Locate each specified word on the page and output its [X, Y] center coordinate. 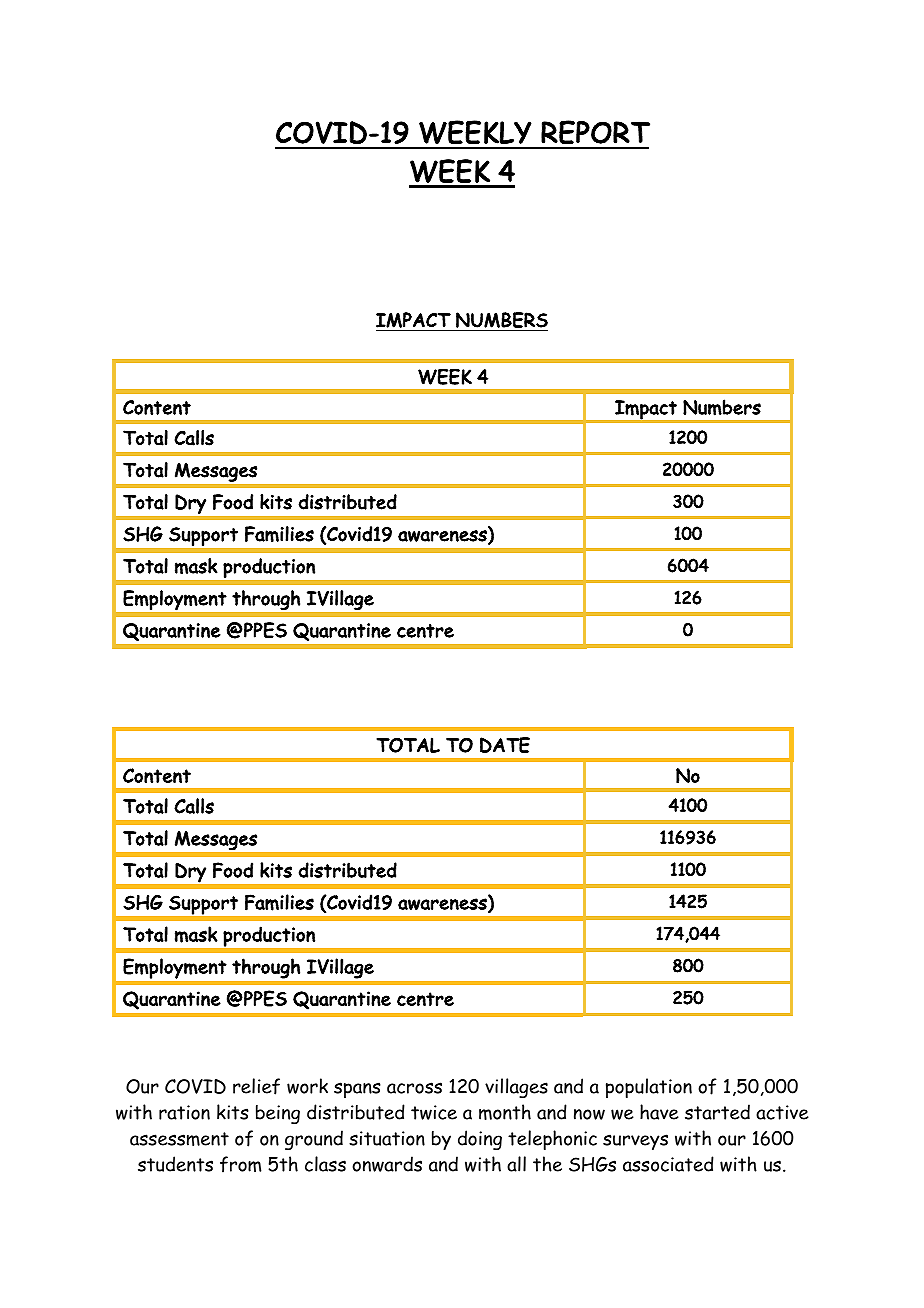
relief [256, 1086]
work [307, 1086]
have [659, 1112]
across [414, 1088]
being [278, 1114]
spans [357, 1090]
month [505, 1112]
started [717, 1112]
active [782, 1112]
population [649, 1088]
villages [516, 1088]
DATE [505, 745]
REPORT [595, 132]
